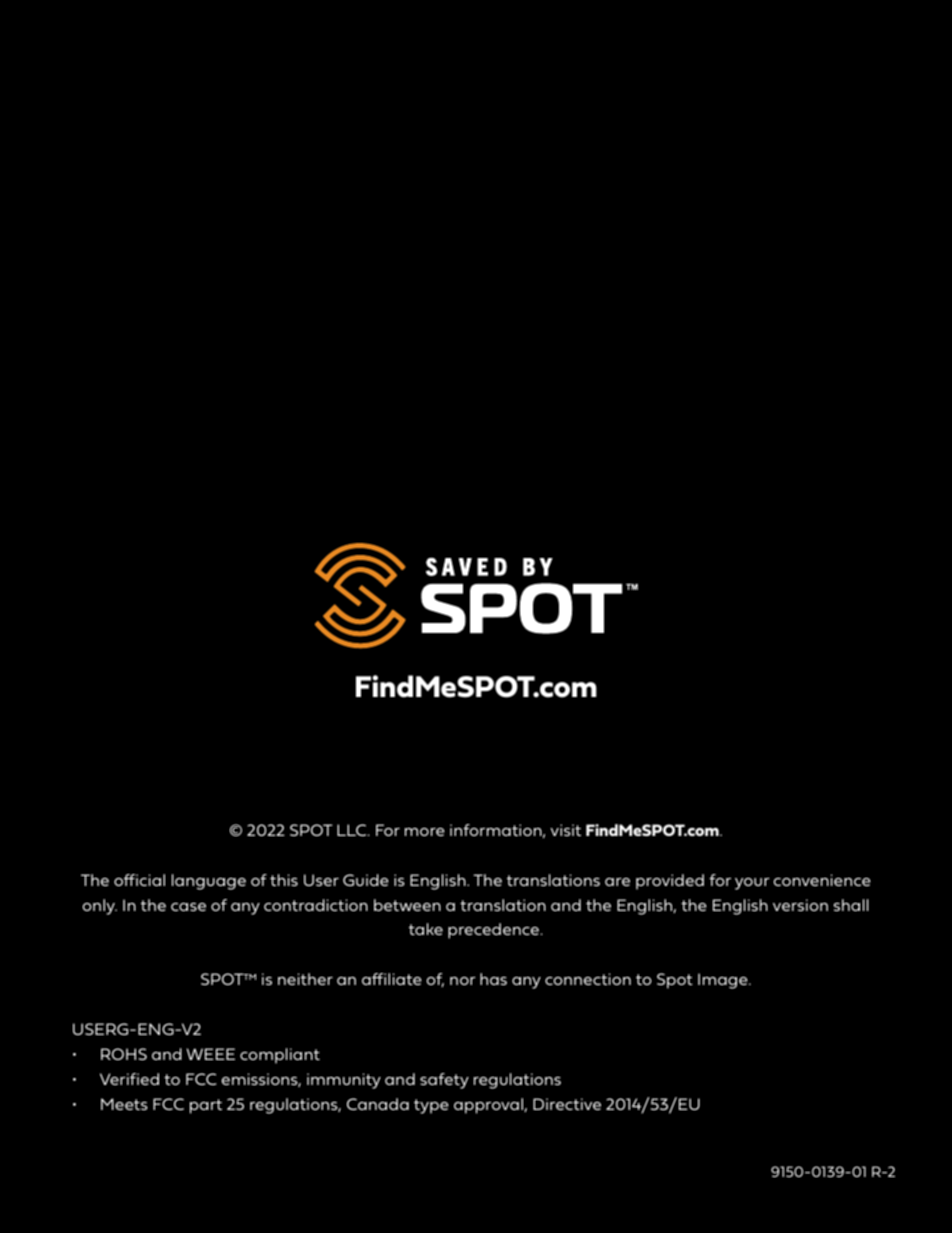 The height and width of the screenshot is (1233, 952). I want to click on Image, so click(724, 981).
